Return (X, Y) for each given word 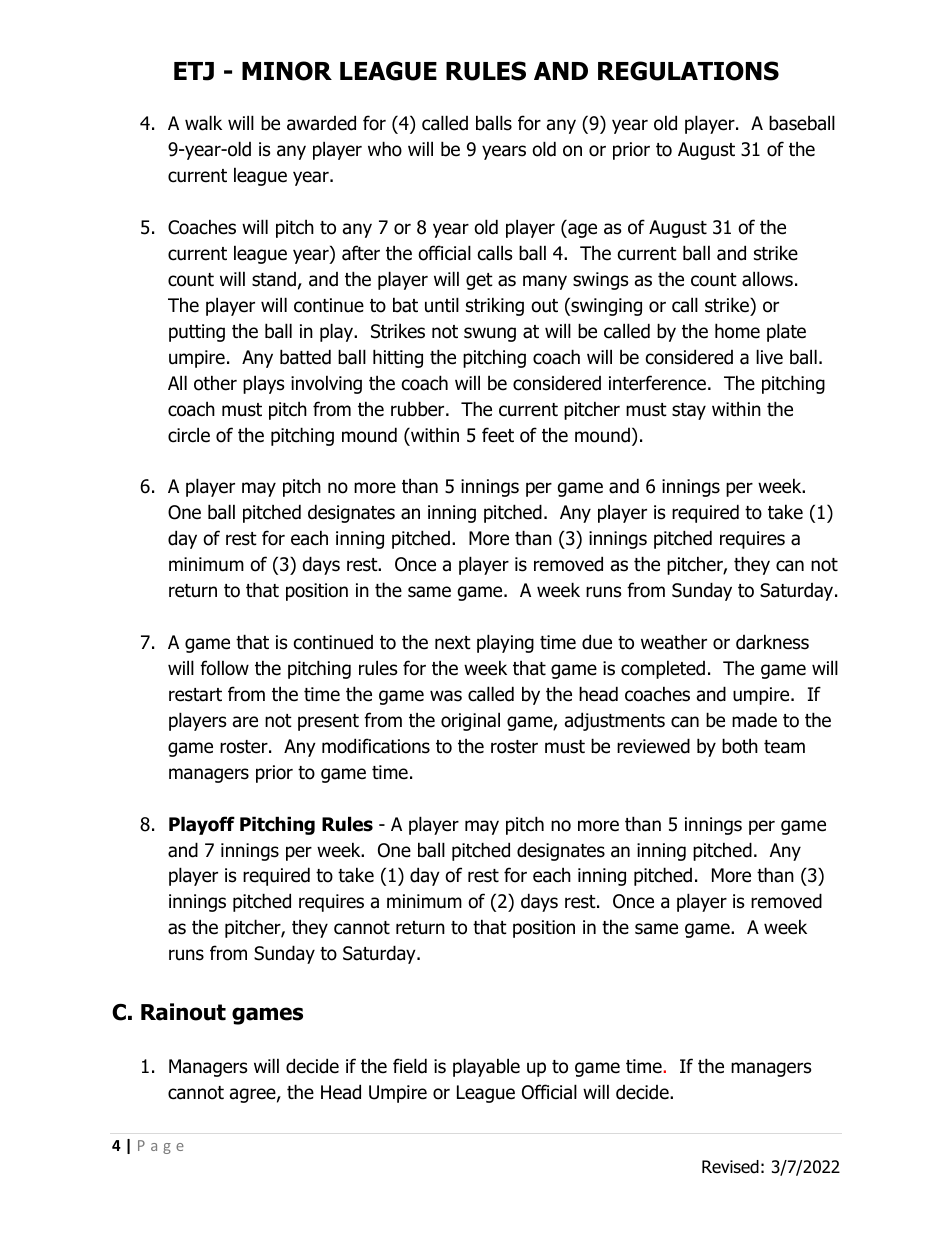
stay (689, 411)
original (470, 721)
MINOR (287, 71)
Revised (730, 1167)
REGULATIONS (688, 71)
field (410, 1066)
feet (498, 435)
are (245, 722)
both (740, 746)
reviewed (653, 746)
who (385, 149)
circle (189, 435)
